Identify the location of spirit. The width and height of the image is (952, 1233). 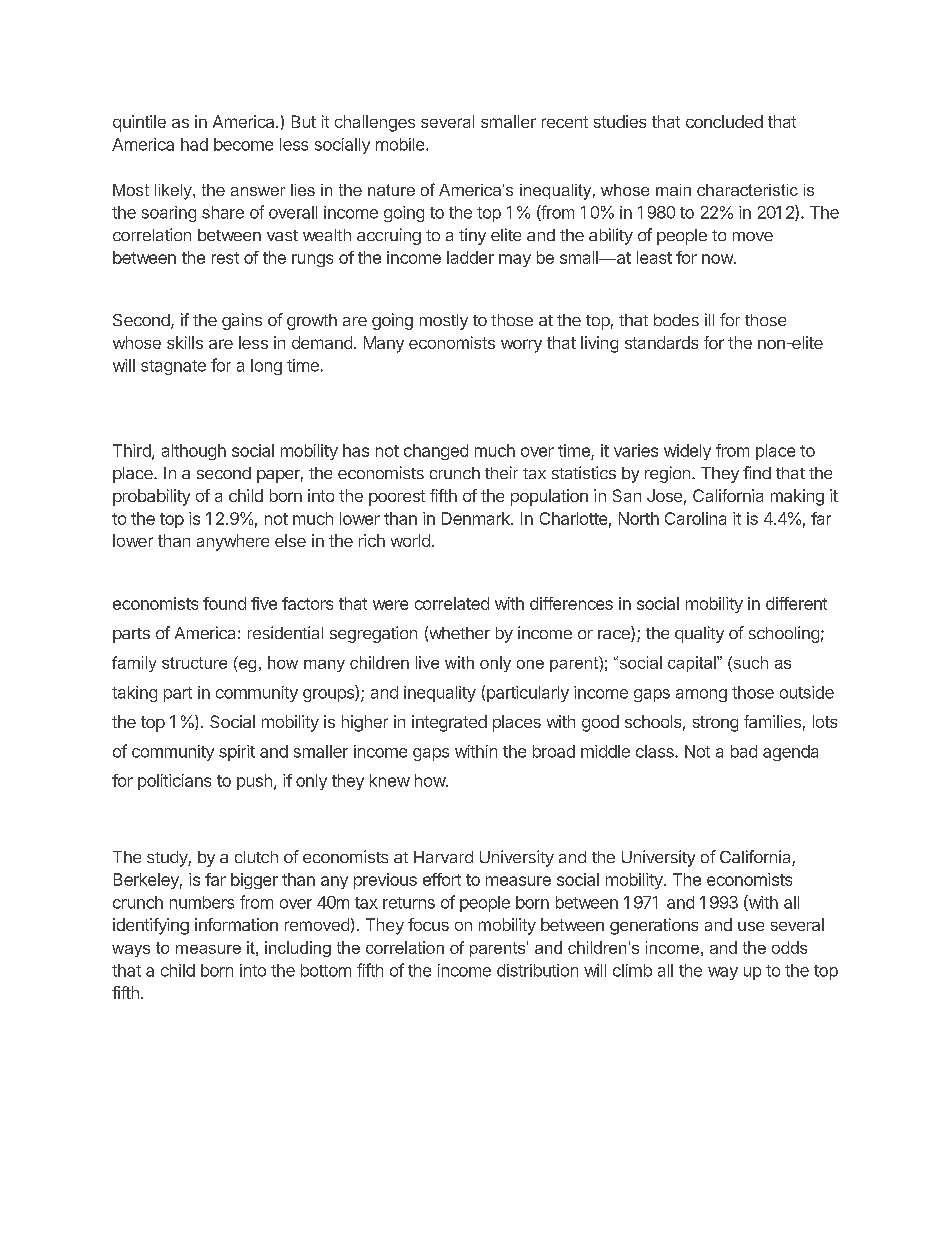
(237, 753).
